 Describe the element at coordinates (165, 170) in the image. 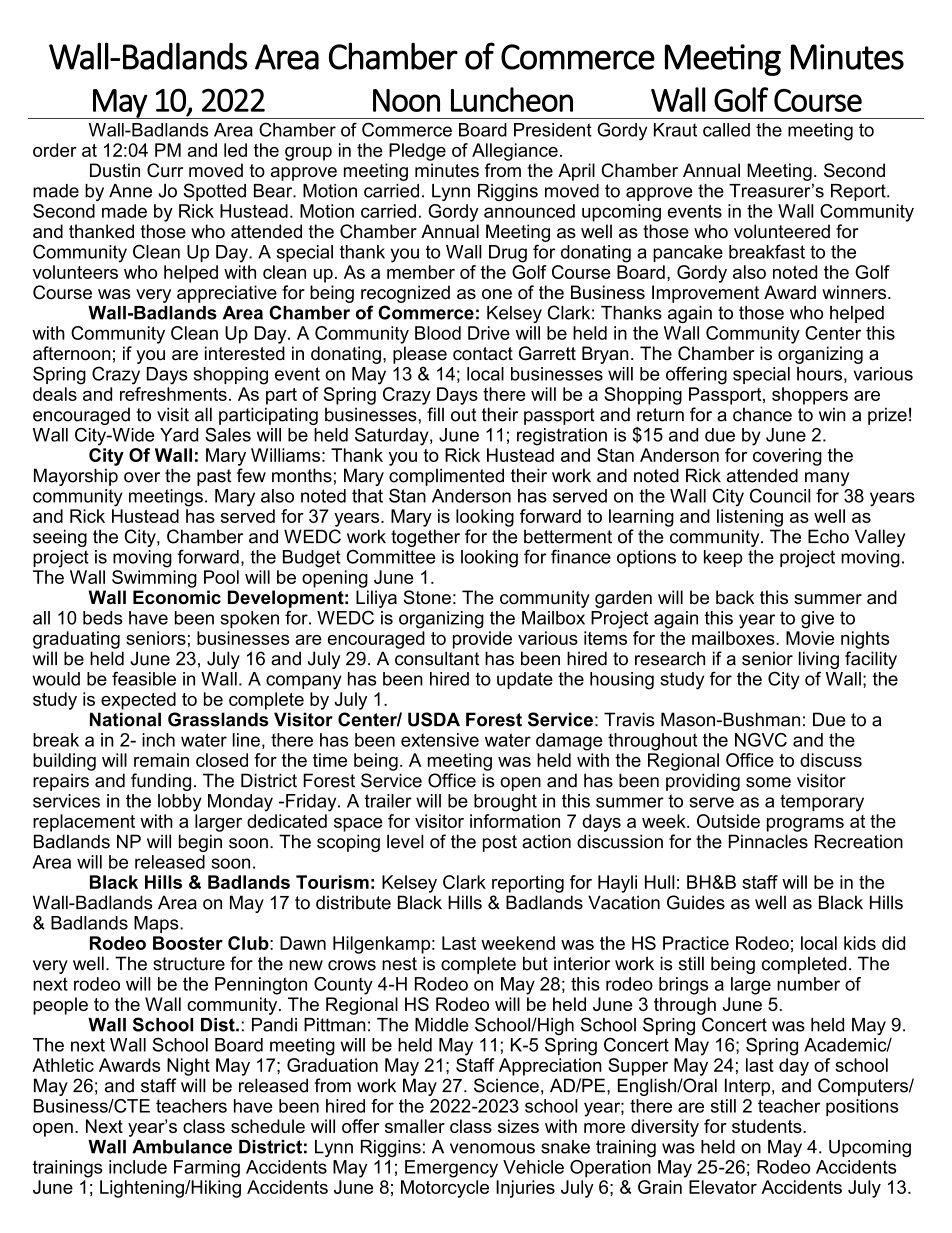

I see `Curr` at that location.
